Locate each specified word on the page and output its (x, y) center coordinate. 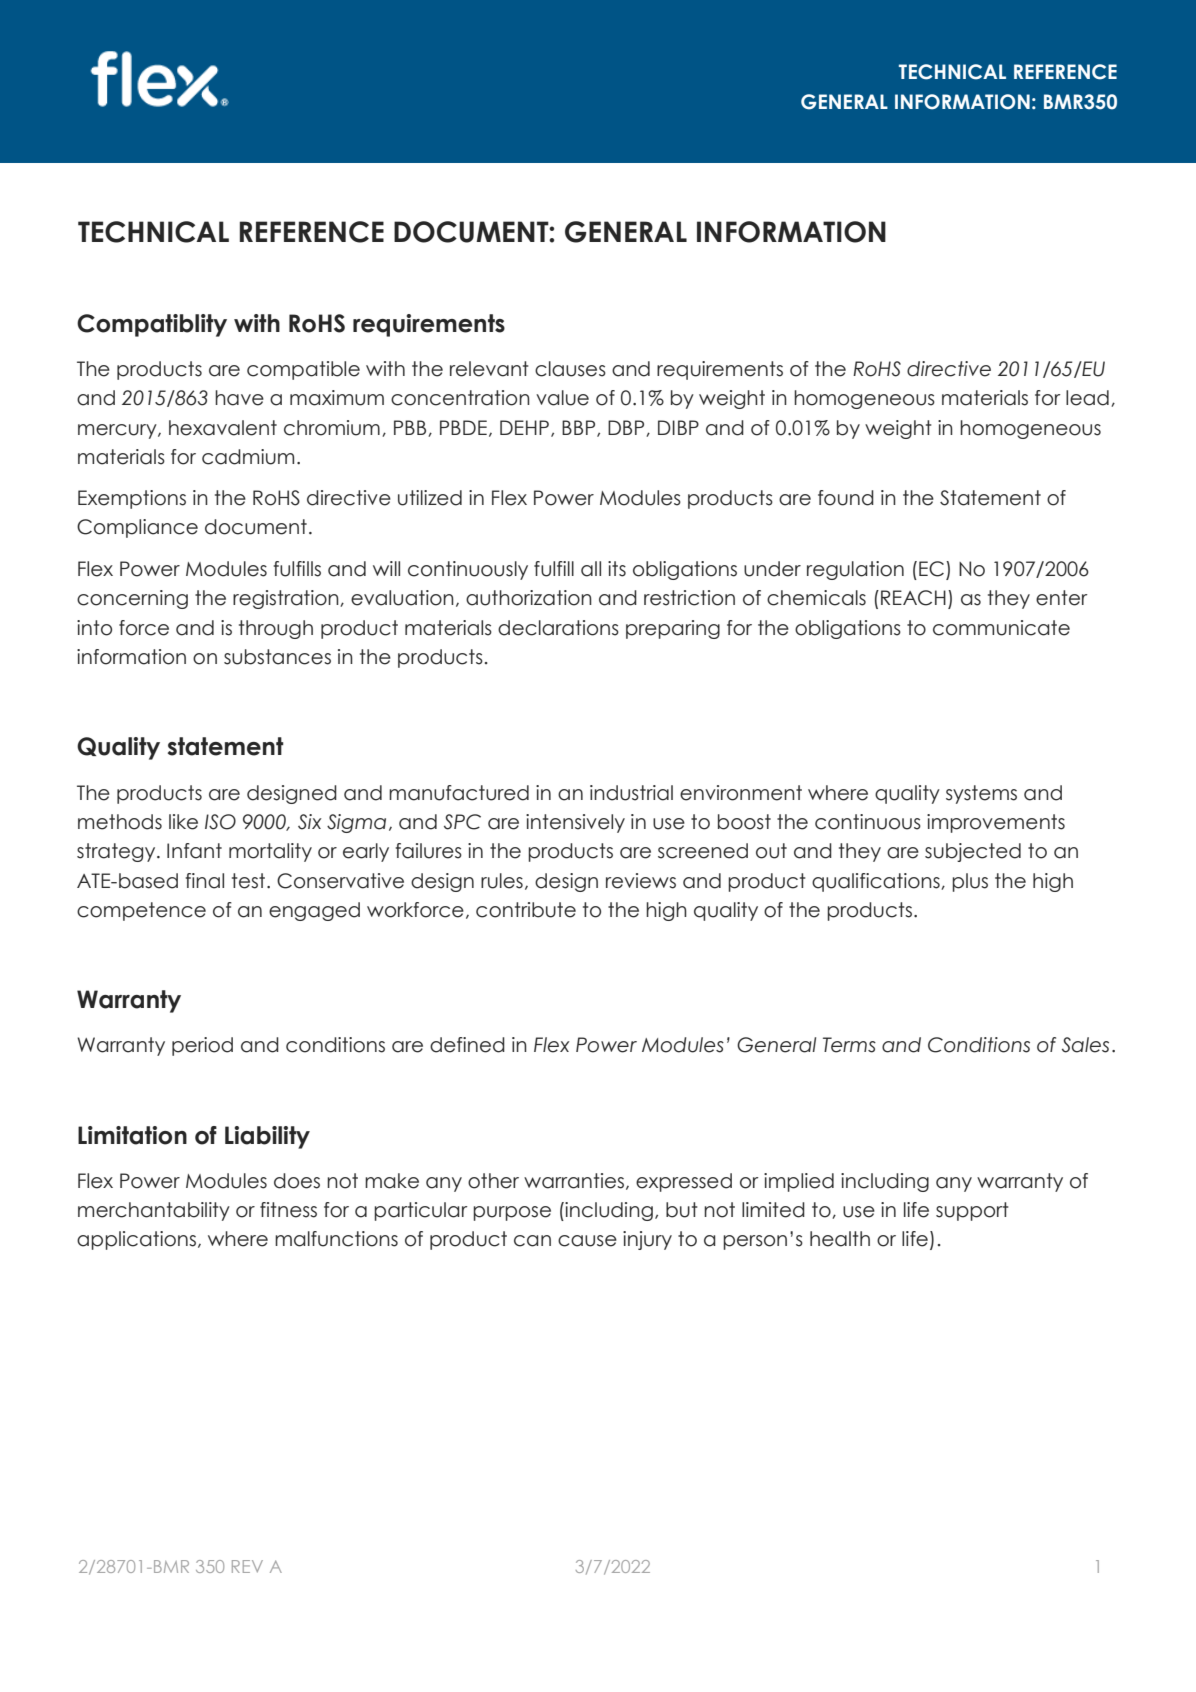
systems (981, 794)
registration (287, 599)
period (202, 1046)
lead (1087, 398)
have (239, 398)
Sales (1085, 1045)
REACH (913, 598)
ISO (220, 822)
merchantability (154, 1211)
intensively (575, 823)
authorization (529, 598)
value (562, 398)
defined (467, 1045)
